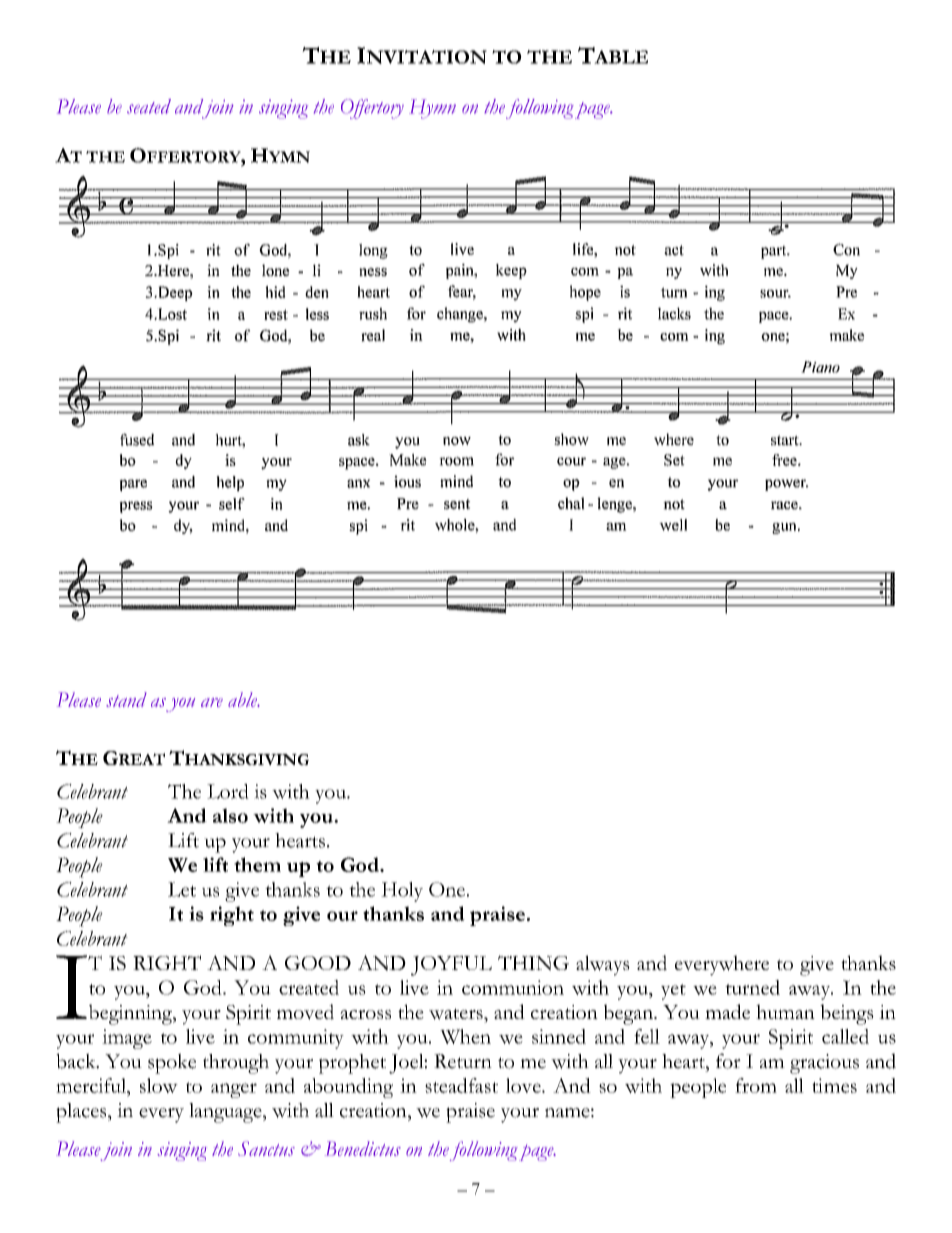 Image resolution: width=952 pixels, height=1233 pixels. What do you see at coordinates (126, 699) in the document?
I see `stand` at bounding box center [126, 699].
